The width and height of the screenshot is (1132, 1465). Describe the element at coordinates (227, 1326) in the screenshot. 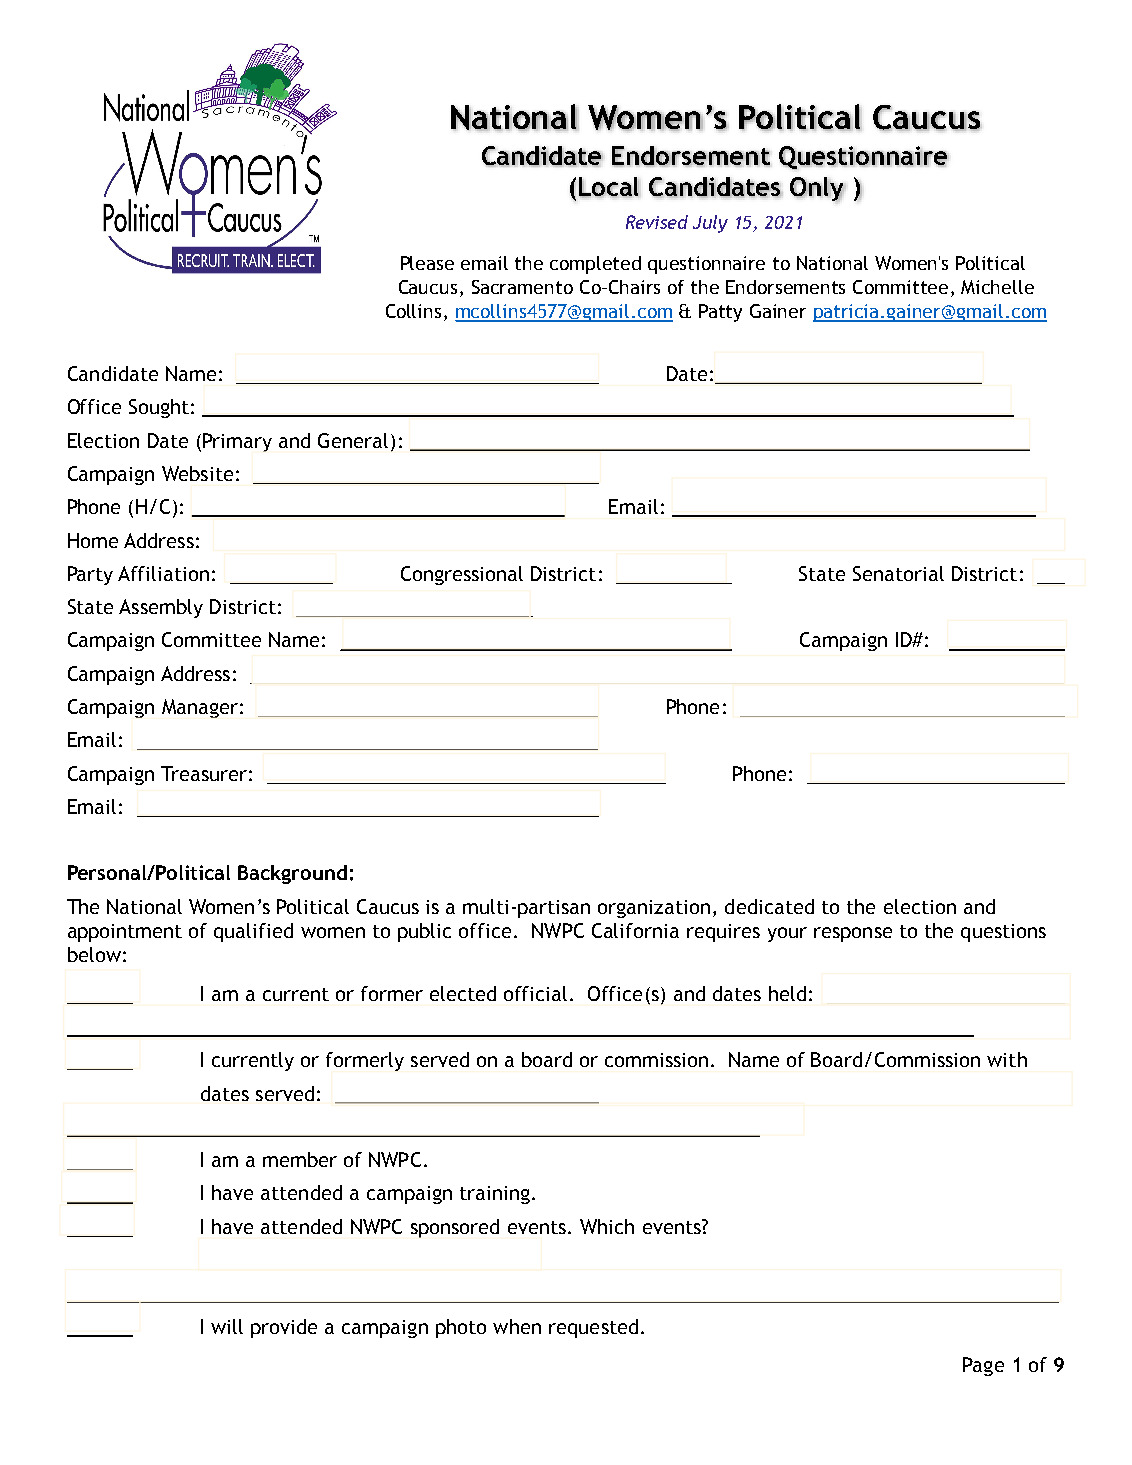

I see `will` at that location.
